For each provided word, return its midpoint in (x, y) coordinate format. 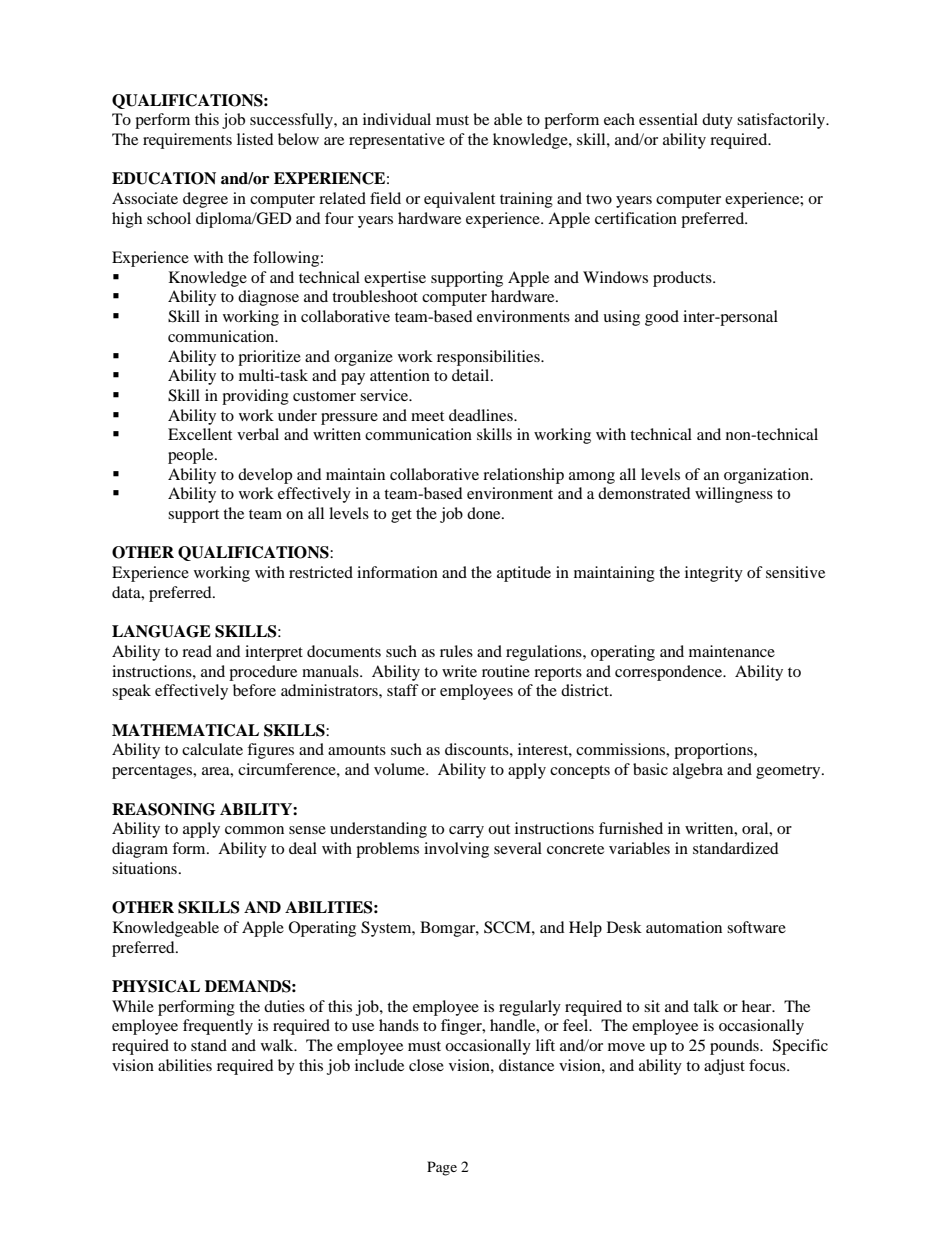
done (485, 513)
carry (466, 832)
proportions (714, 751)
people (192, 456)
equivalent (459, 200)
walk (278, 1045)
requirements (187, 141)
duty (717, 121)
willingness (734, 495)
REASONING (164, 809)
